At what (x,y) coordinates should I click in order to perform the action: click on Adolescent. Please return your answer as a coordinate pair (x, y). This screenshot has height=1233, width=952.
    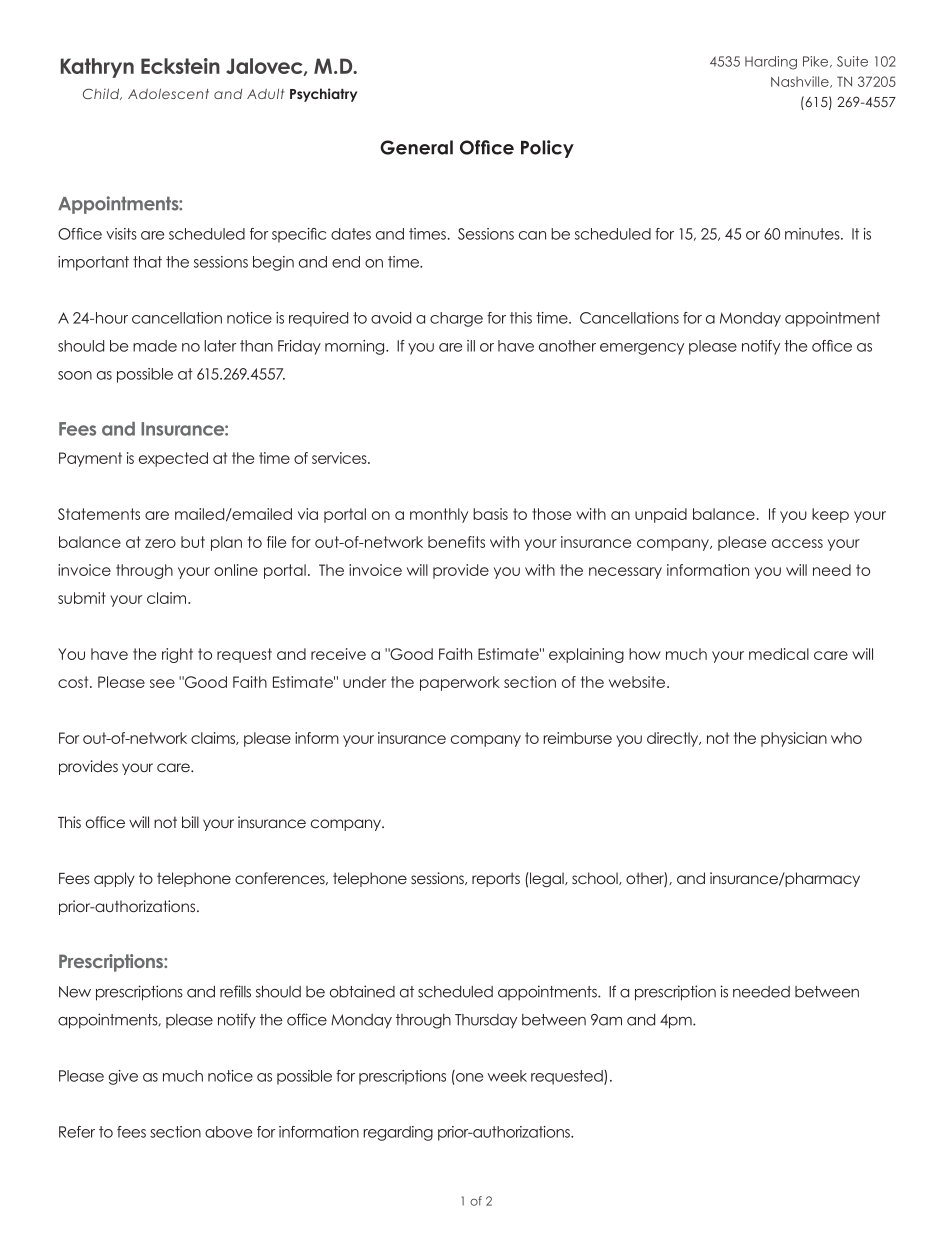
    Looking at the image, I should click on (168, 93).
